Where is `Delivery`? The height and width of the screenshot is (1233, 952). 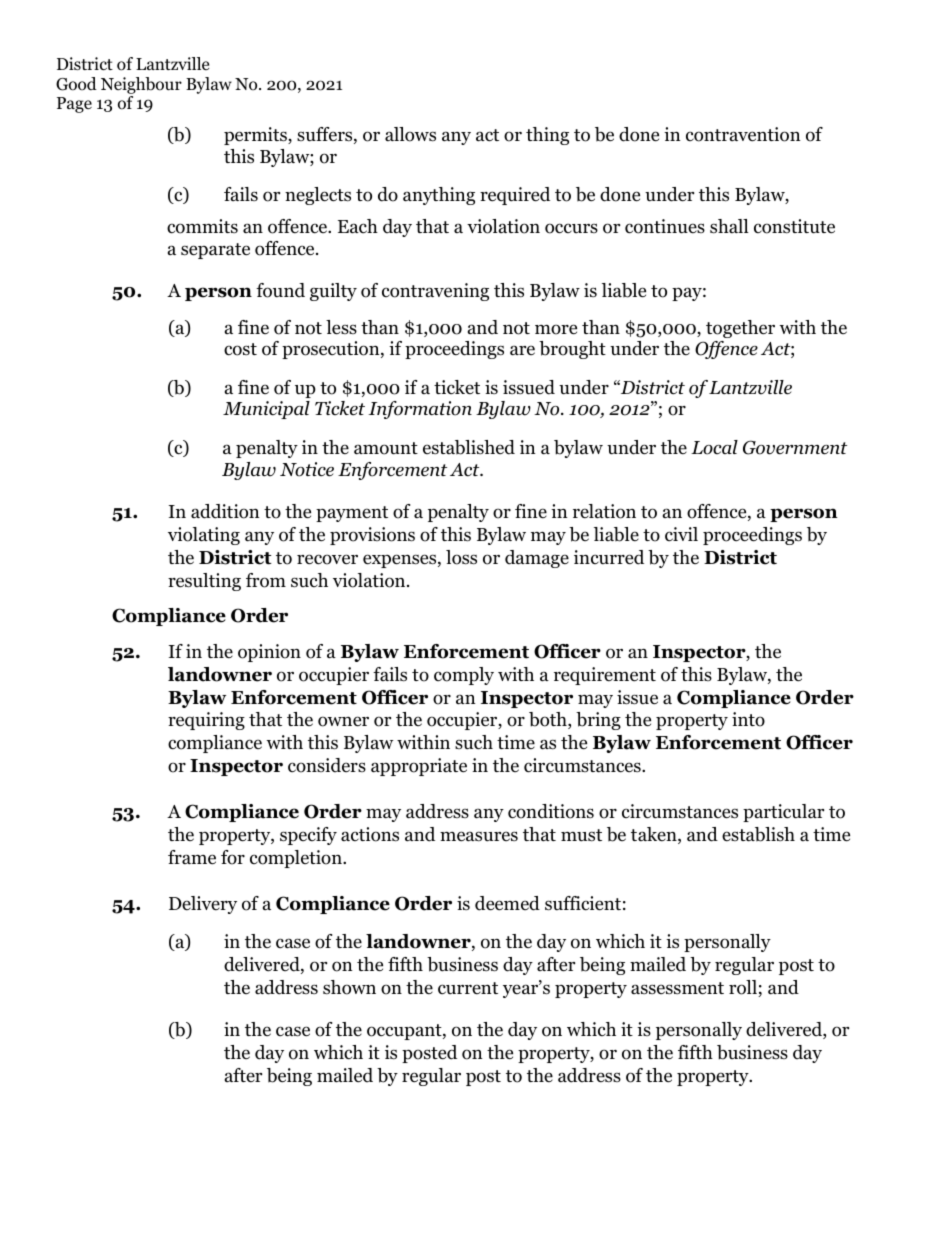 Delivery is located at coordinates (203, 905).
